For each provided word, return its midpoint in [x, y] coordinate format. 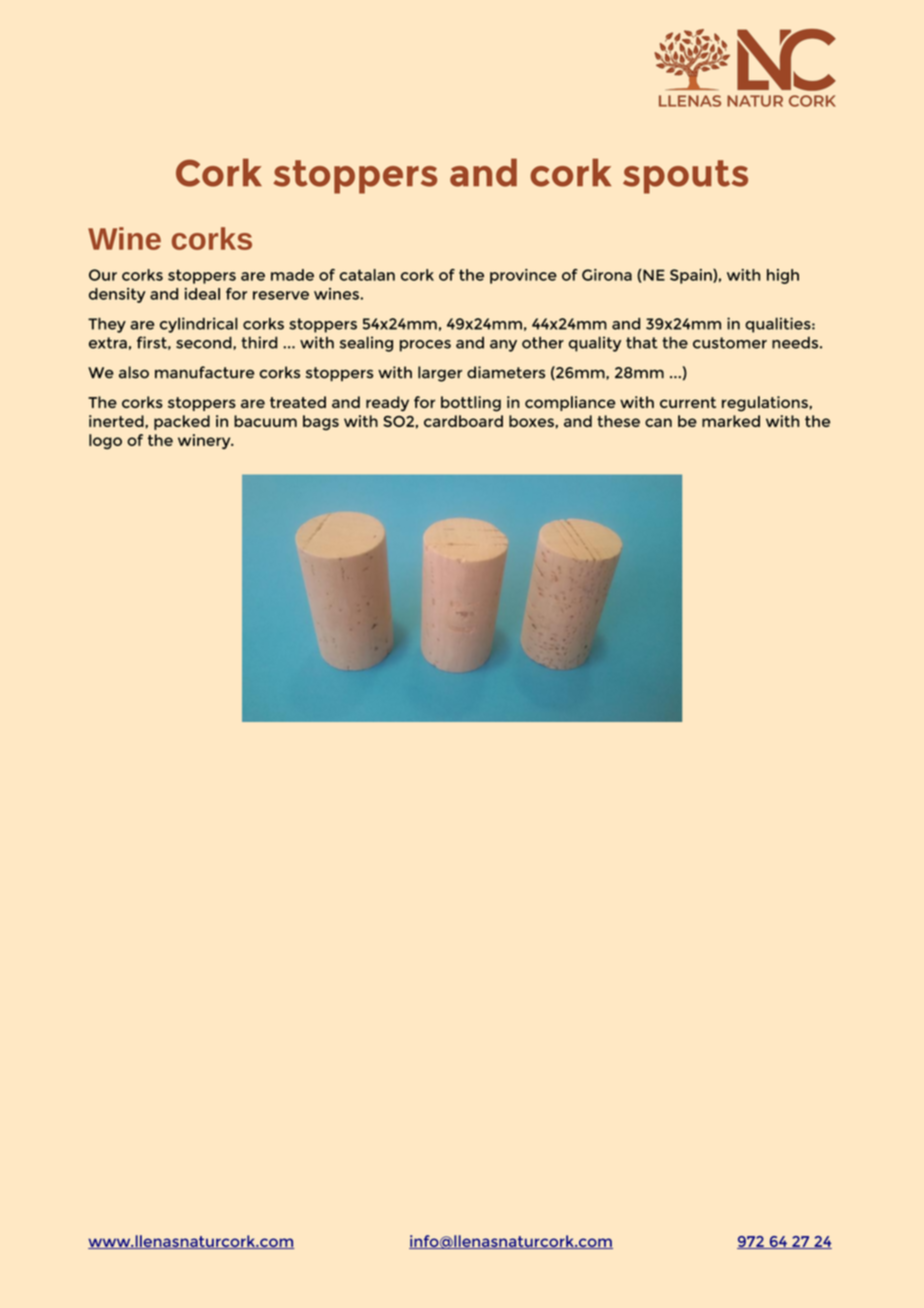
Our [103, 275]
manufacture [204, 372]
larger [440, 374]
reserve [281, 295]
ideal [202, 294]
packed [182, 422]
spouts [685, 177]
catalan [367, 275]
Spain [692, 276]
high [783, 276]
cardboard [463, 421]
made [292, 275]
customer [730, 343]
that [642, 343]
